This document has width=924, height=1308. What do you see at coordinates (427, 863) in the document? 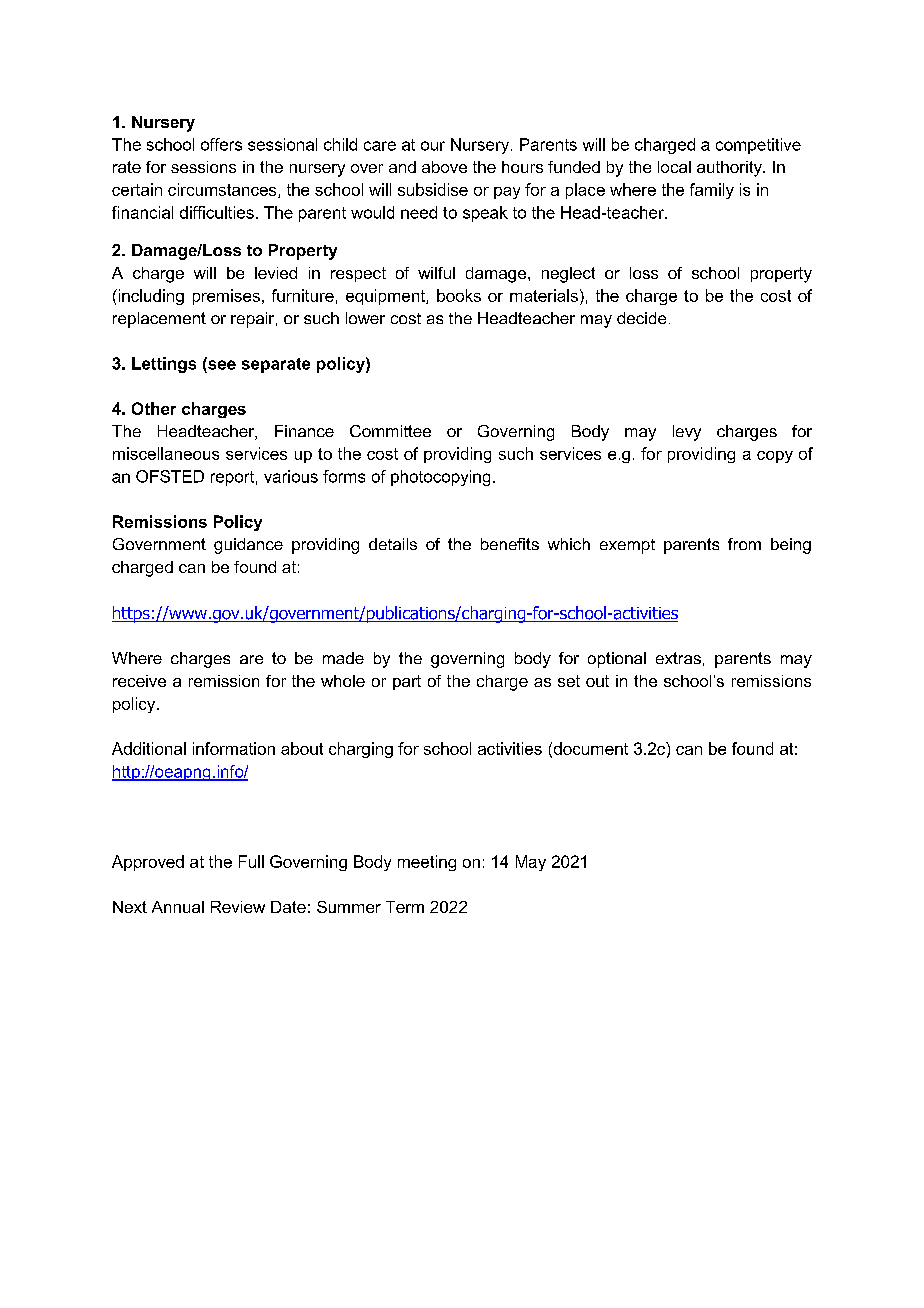
I see `meeting` at bounding box center [427, 863].
